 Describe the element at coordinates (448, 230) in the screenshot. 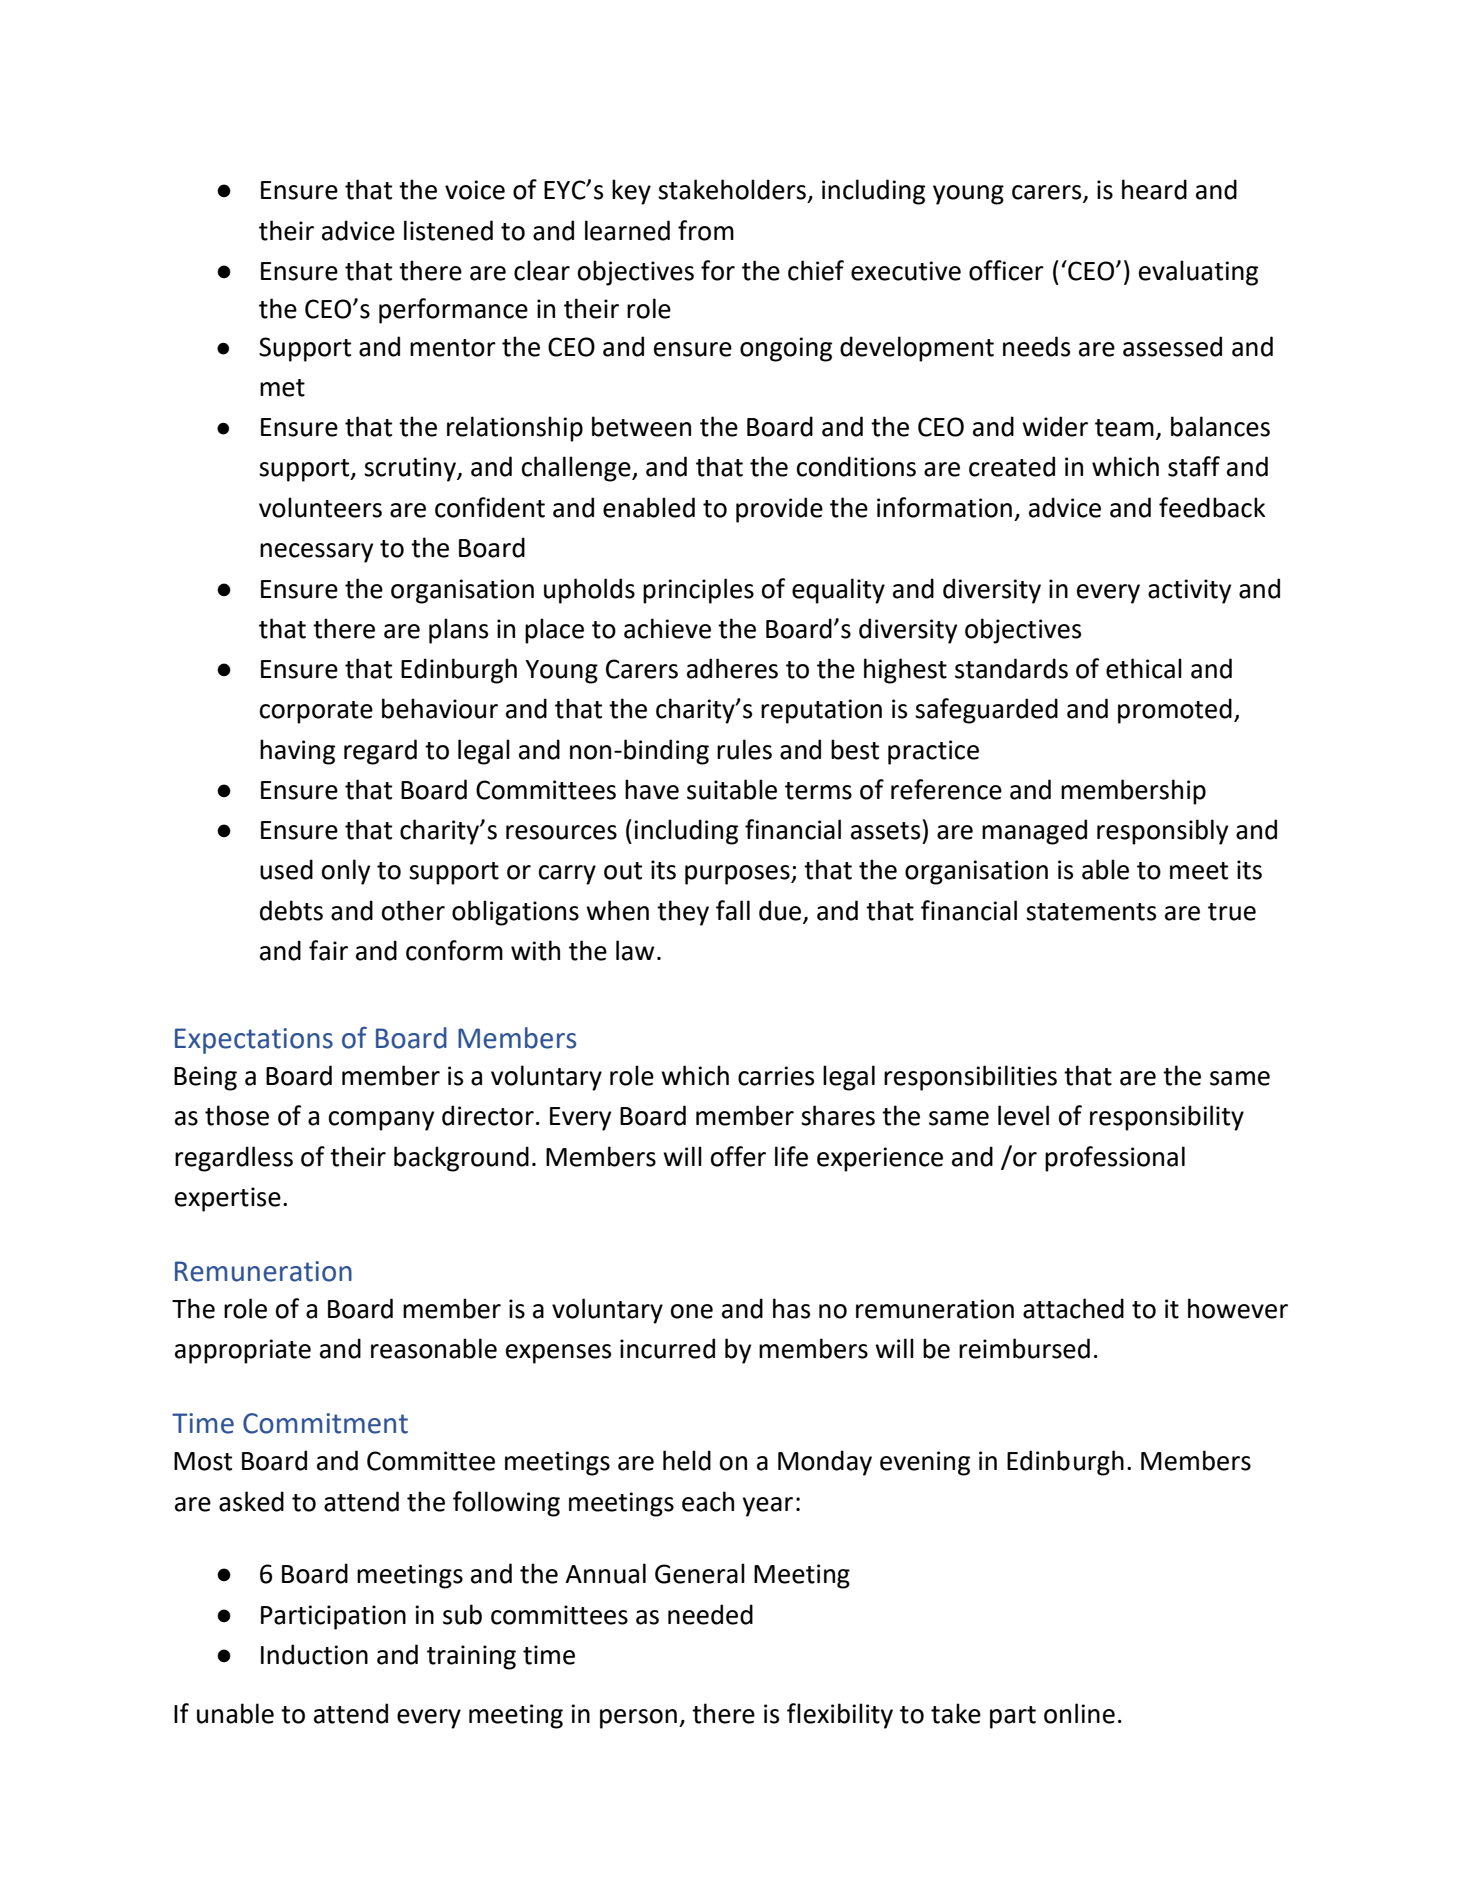

I see `listened` at that location.
